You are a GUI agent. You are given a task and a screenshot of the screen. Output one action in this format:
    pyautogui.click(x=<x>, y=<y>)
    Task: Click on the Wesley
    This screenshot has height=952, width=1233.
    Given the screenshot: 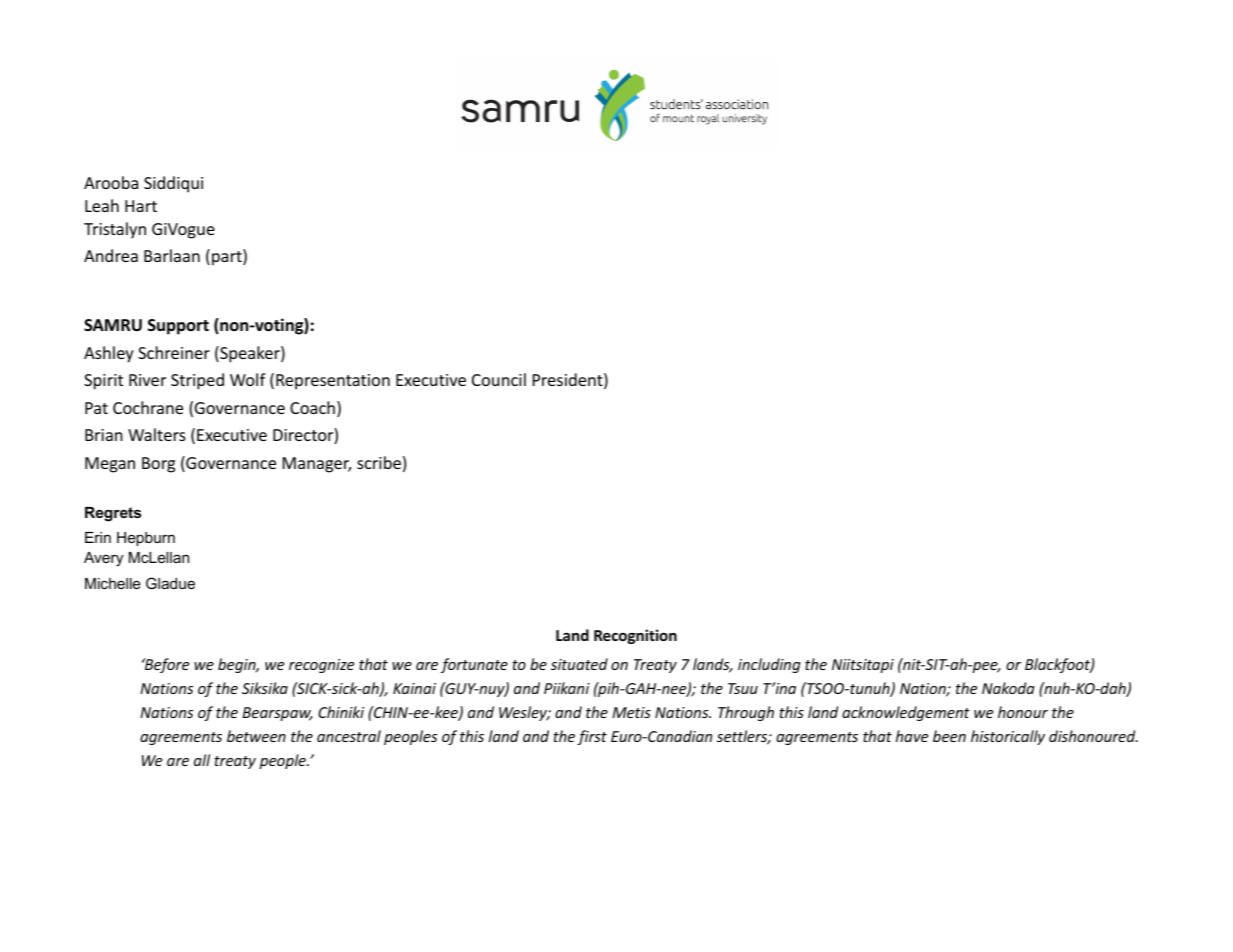 What is the action you would take?
    pyautogui.click(x=524, y=713)
